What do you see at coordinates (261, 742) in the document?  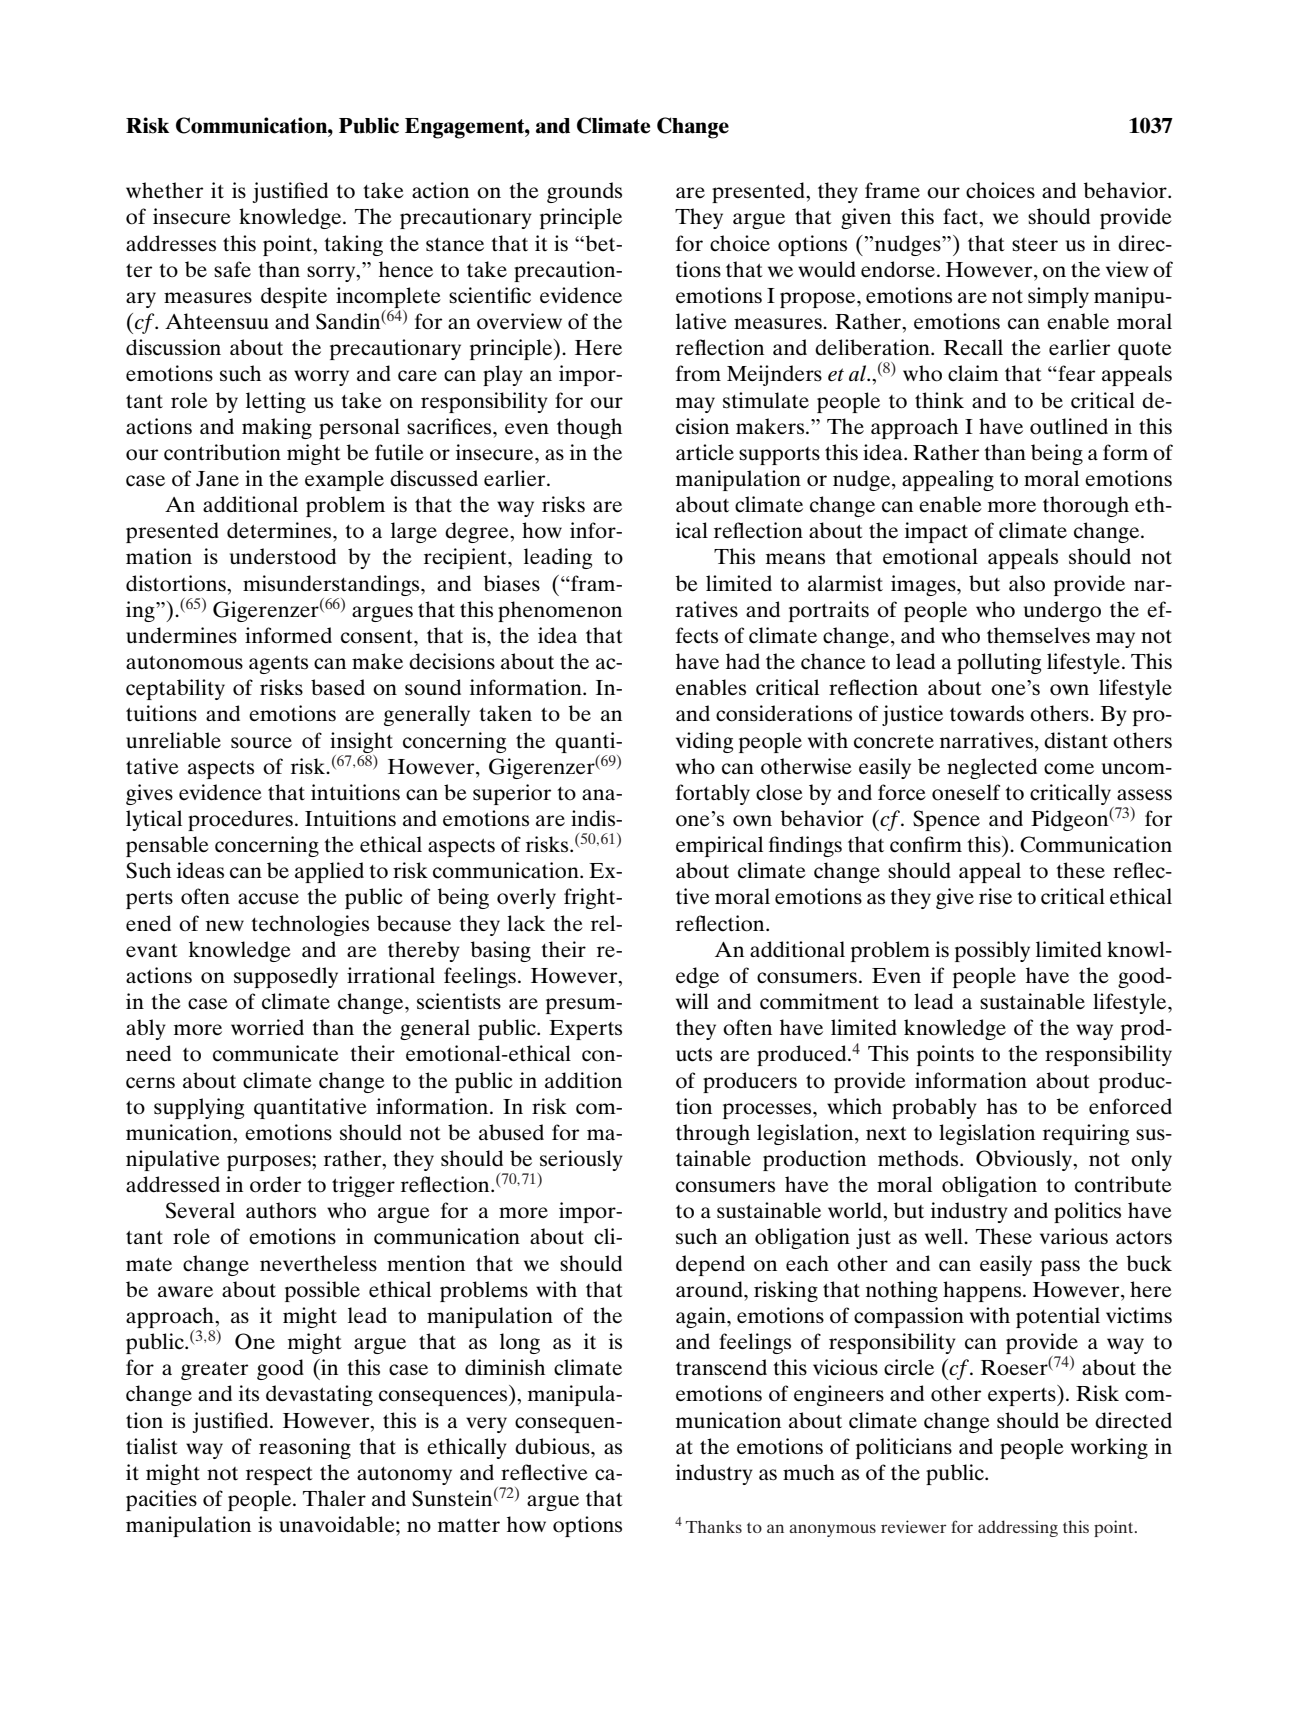 I see `source` at bounding box center [261, 742].
